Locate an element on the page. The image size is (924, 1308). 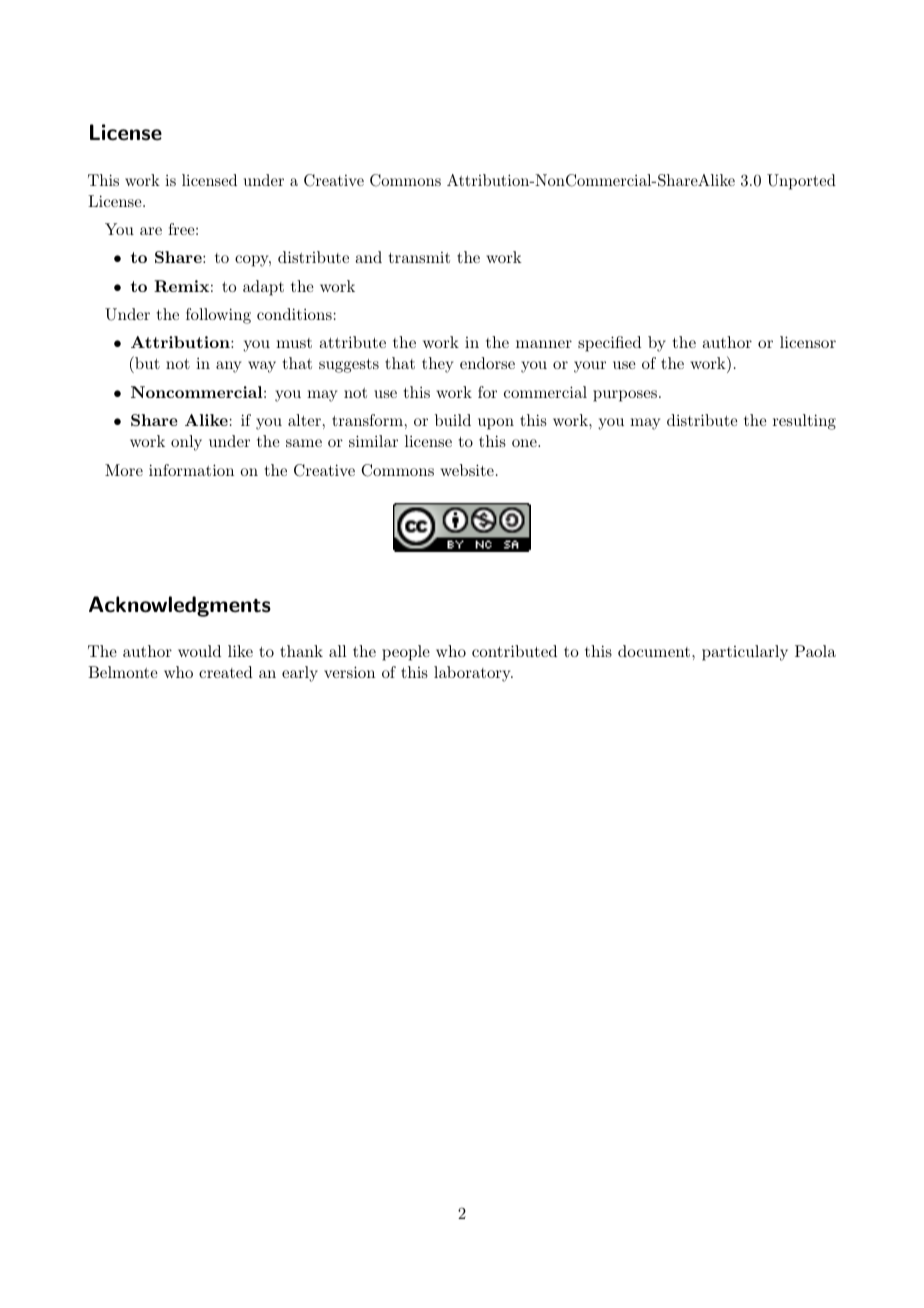
only is located at coordinates (186, 443).
